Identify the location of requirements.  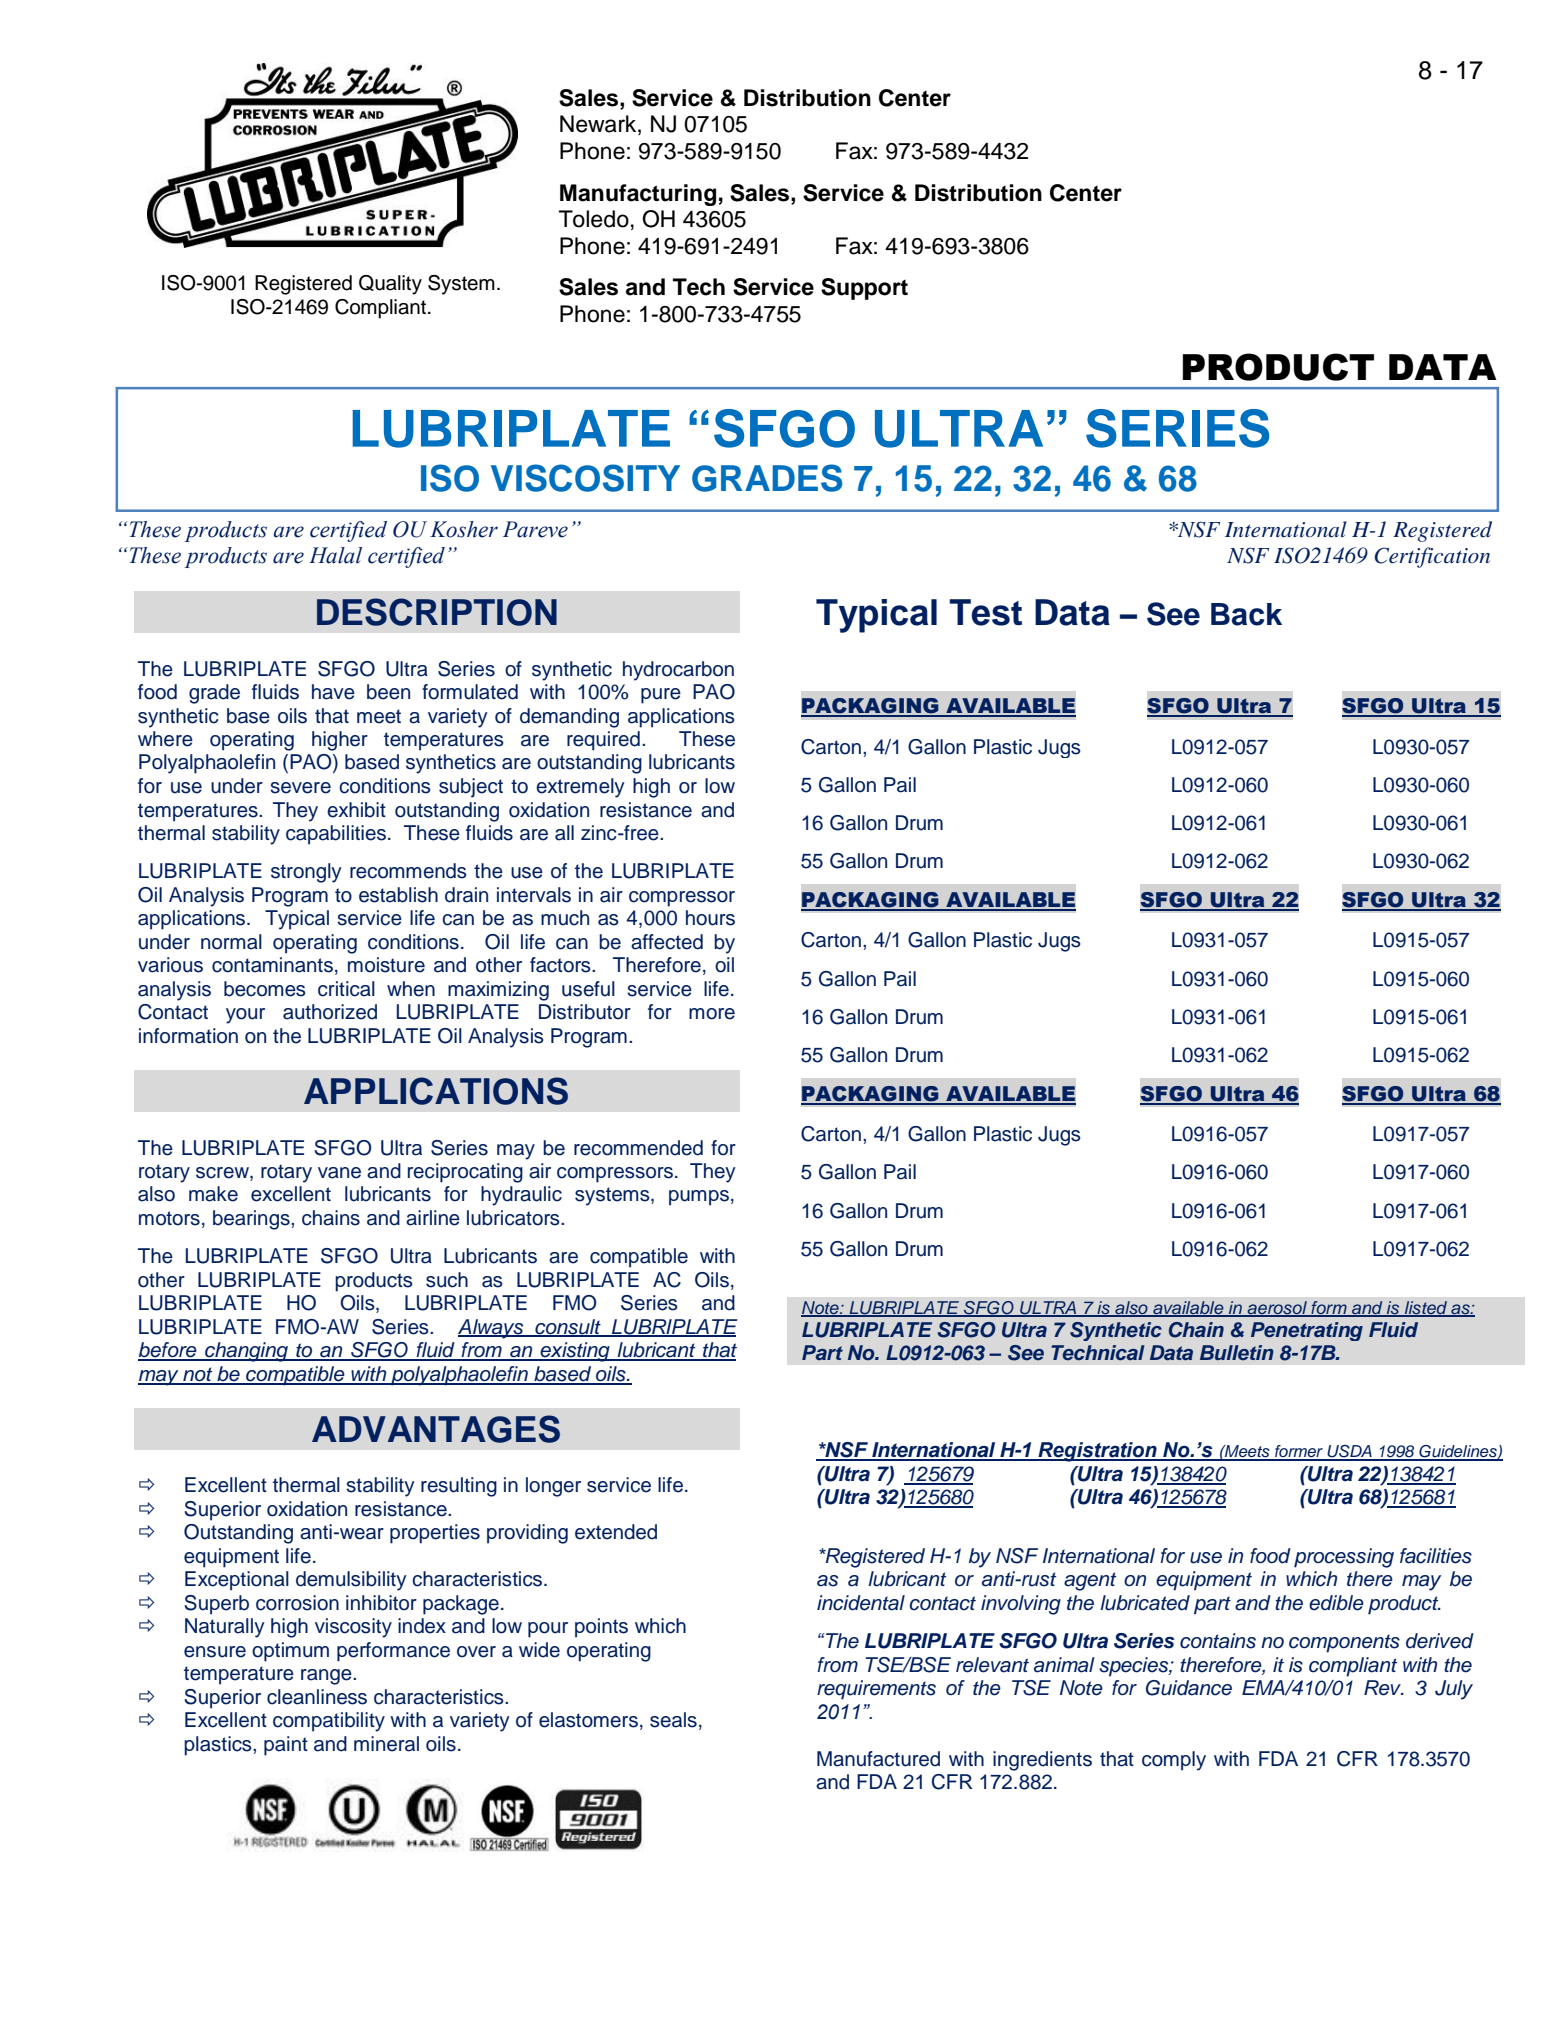
(876, 1690).
